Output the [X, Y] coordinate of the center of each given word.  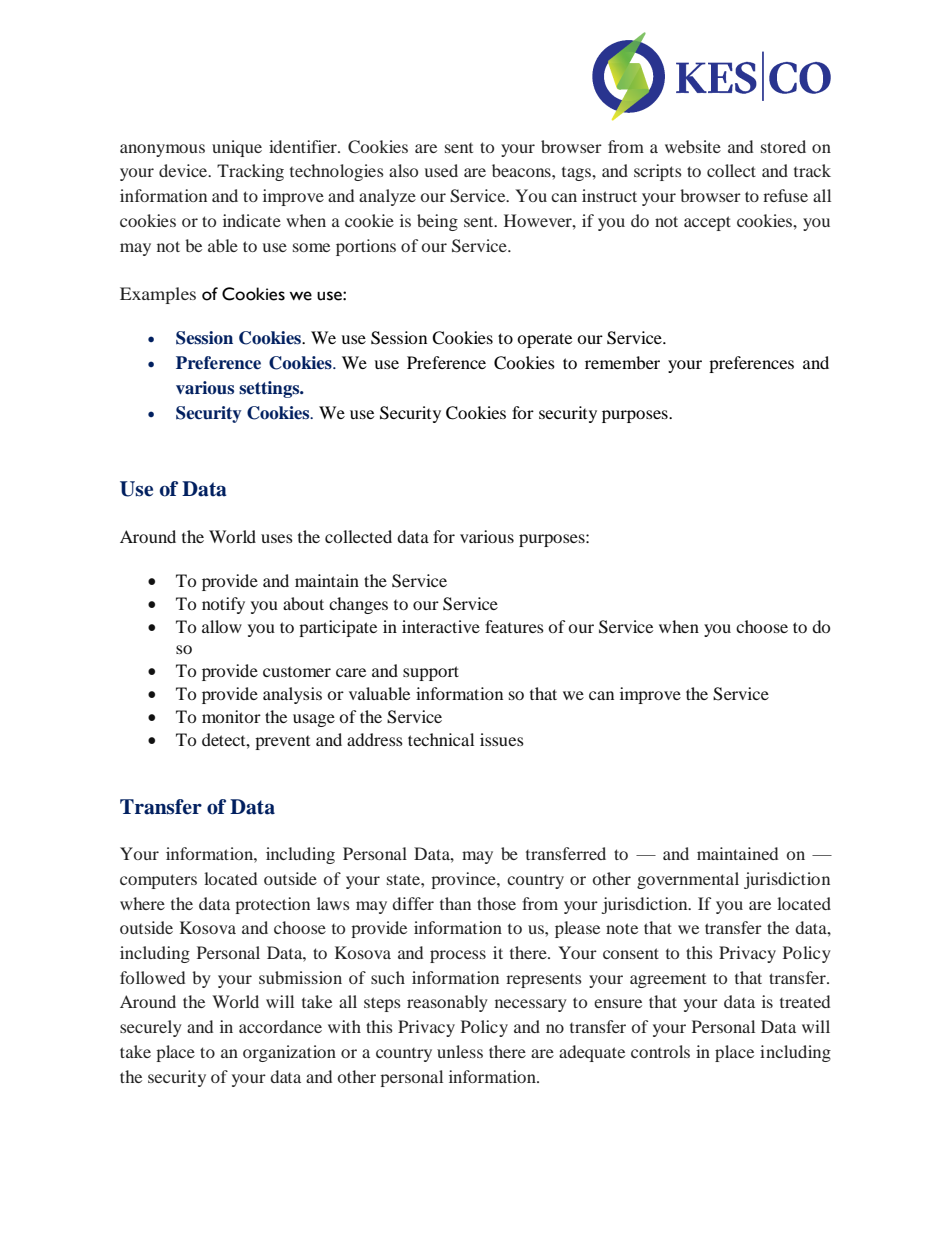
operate [544, 340]
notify [223, 605]
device [184, 170]
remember [622, 362]
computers [158, 881]
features [514, 626]
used [441, 170]
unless [460, 1051]
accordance [280, 1026]
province [464, 880]
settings [270, 389]
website [693, 146]
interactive [441, 626]
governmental [688, 880]
